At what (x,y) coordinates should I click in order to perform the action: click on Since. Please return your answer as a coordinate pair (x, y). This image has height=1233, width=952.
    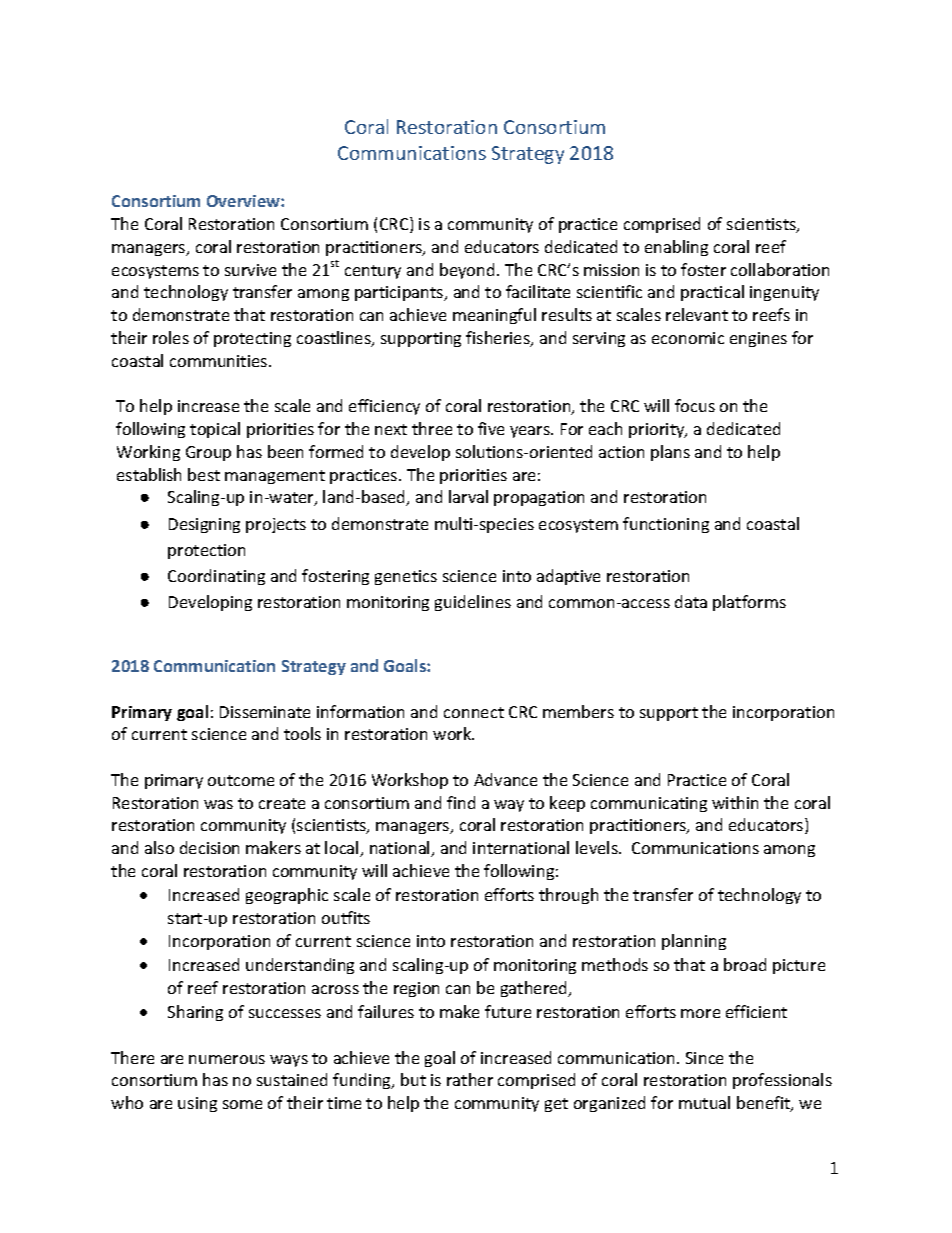
    Looking at the image, I should click on (704, 1058).
